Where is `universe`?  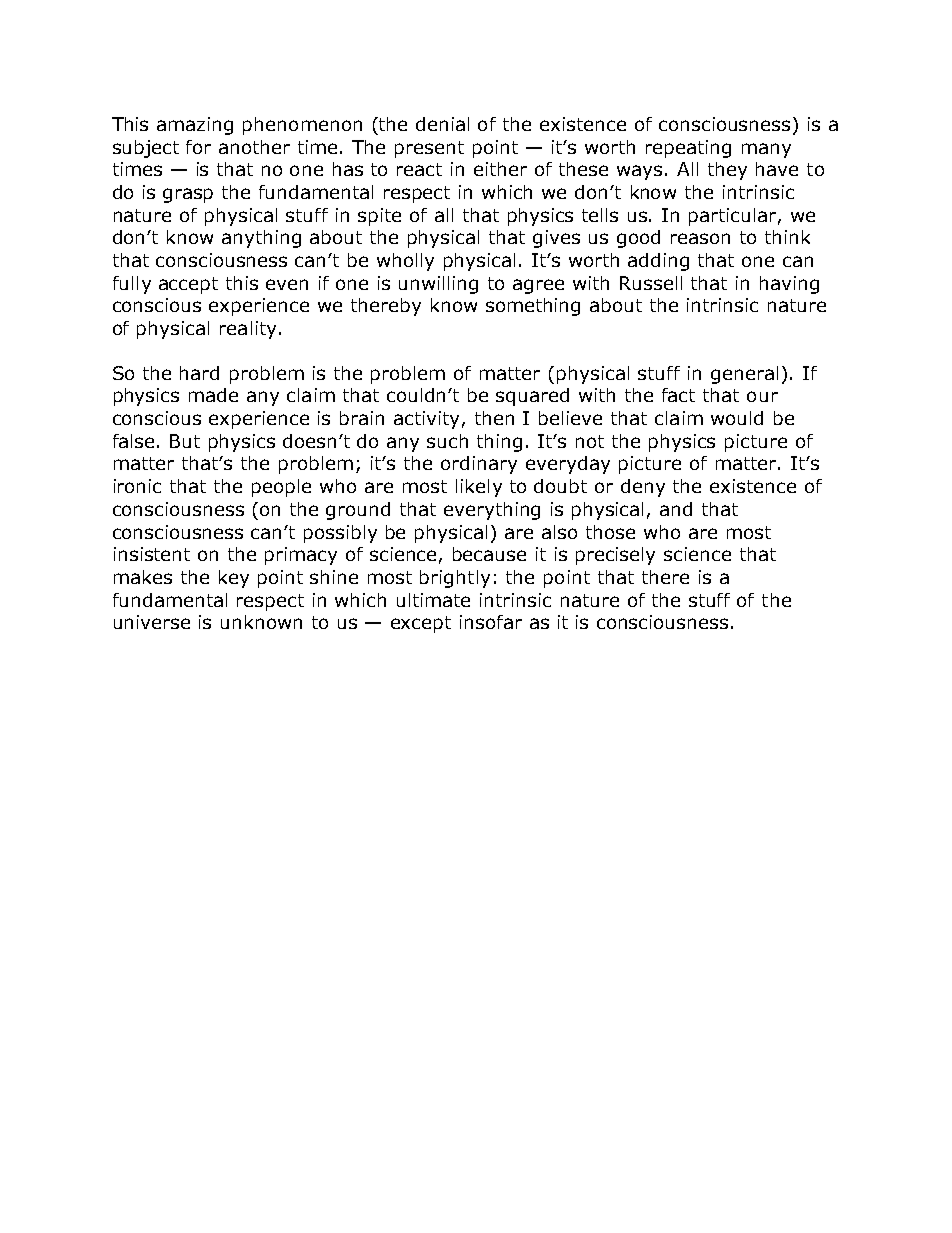 universe is located at coordinates (152, 622).
